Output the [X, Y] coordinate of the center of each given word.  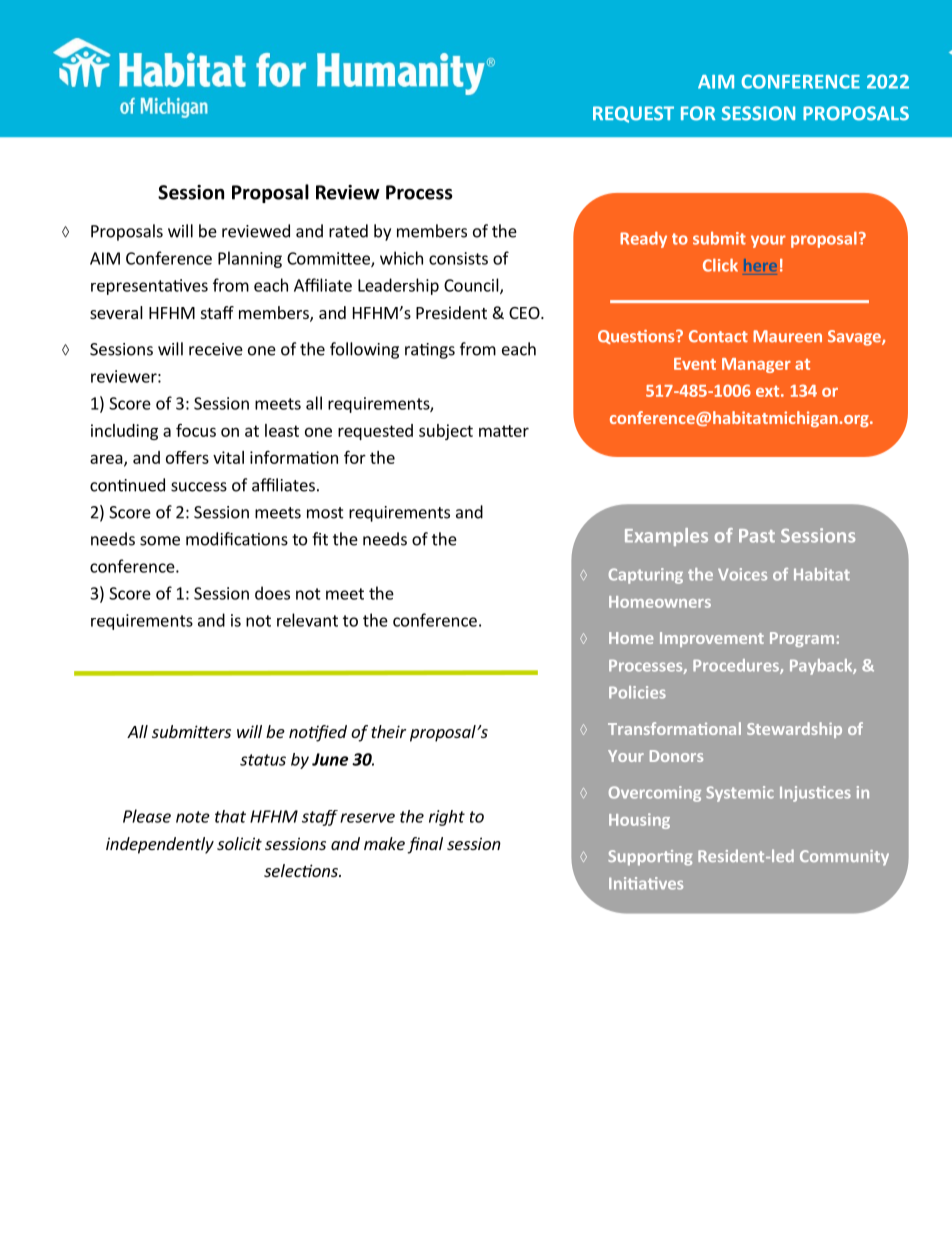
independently [160, 845]
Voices [742, 574]
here [760, 265]
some [160, 541]
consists [458, 258]
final [425, 845]
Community [844, 858]
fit [320, 539]
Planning [250, 259]
